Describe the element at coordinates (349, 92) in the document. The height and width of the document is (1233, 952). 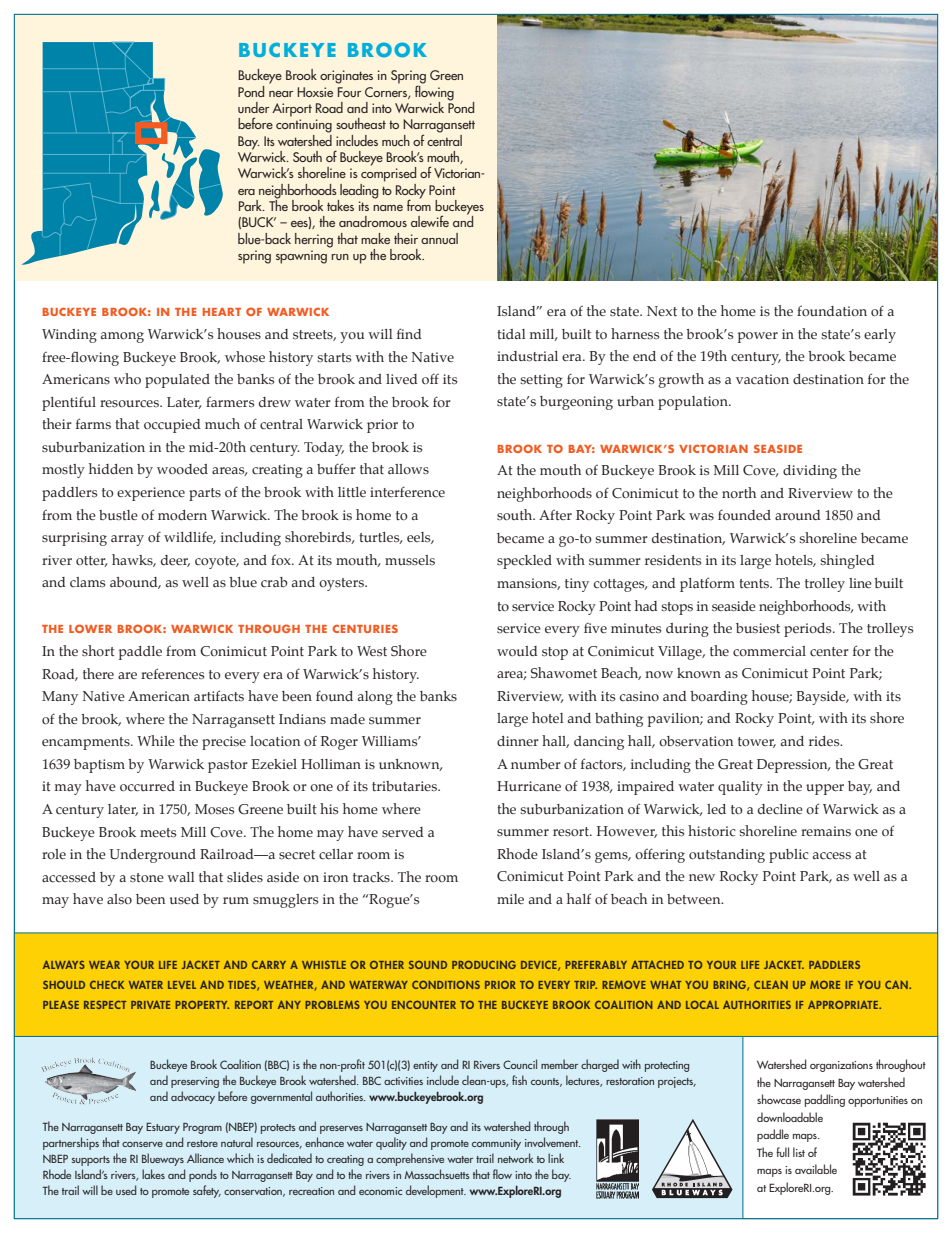
I see `Four` at that location.
